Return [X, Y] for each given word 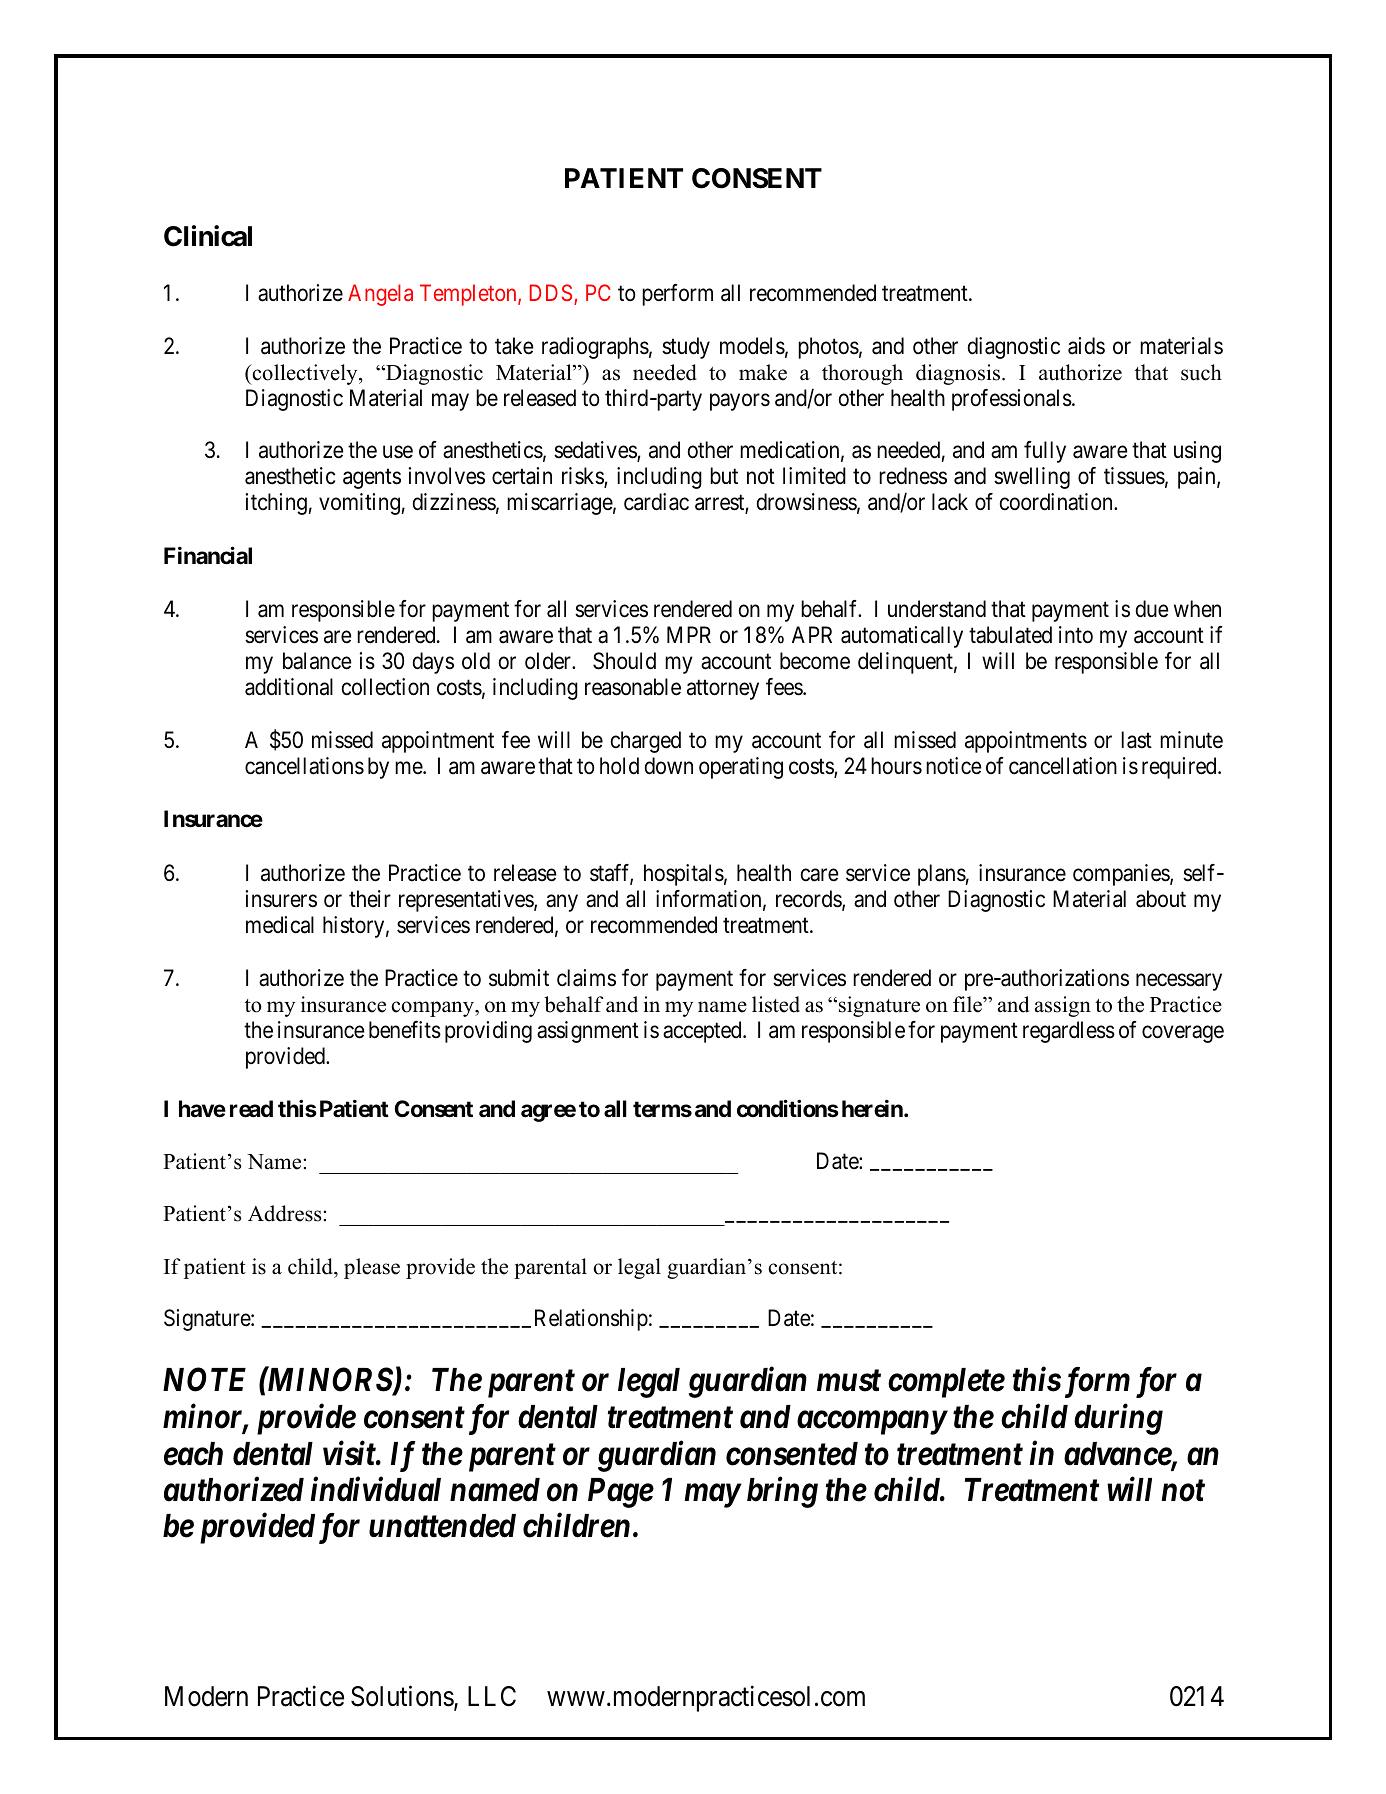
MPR [689, 634]
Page [621, 1493]
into [1076, 635]
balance [317, 661]
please [372, 1268]
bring [782, 1492]
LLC [492, 1696]
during [1118, 1419]
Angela [380, 295]
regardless [1069, 1032]
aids [1086, 346]
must [849, 1381]
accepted [703, 1032]
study [686, 348]
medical [280, 925]
